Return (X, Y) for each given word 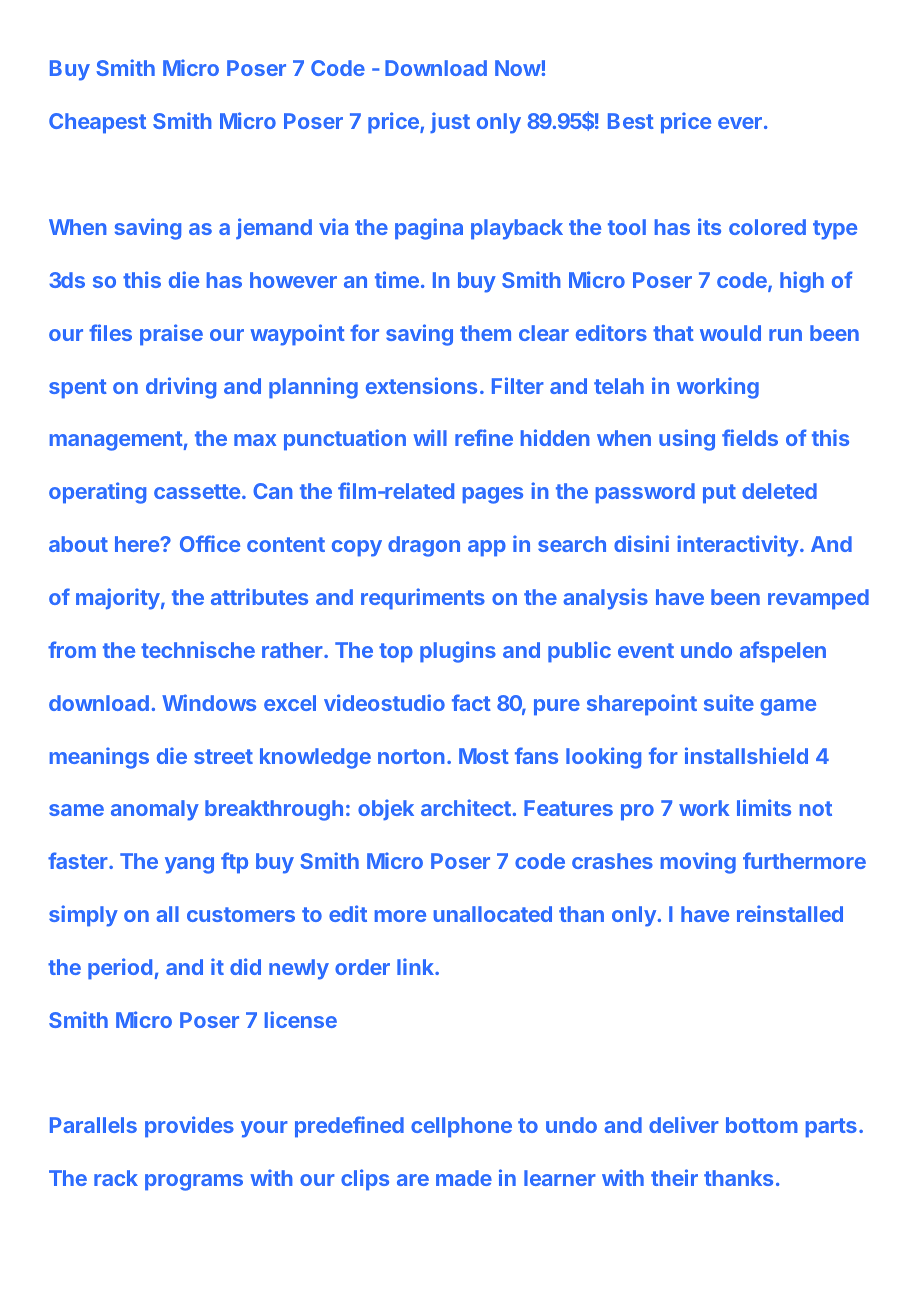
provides (189, 1127)
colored (767, 227)
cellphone (461, 1127)
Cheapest (97, 123)
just (450, 122)
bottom (762, 1125)
